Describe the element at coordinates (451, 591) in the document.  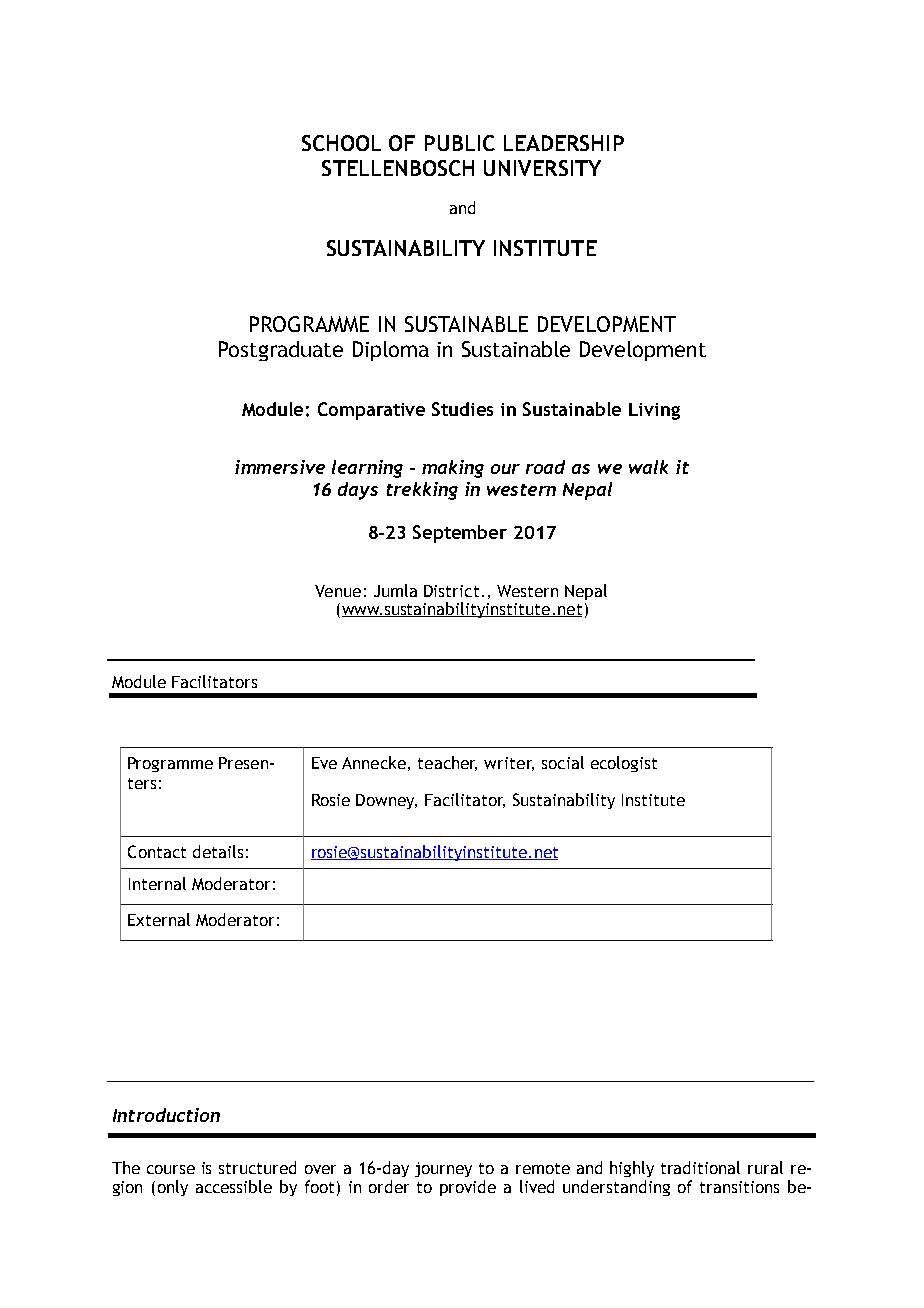
I see `District` at that location.
